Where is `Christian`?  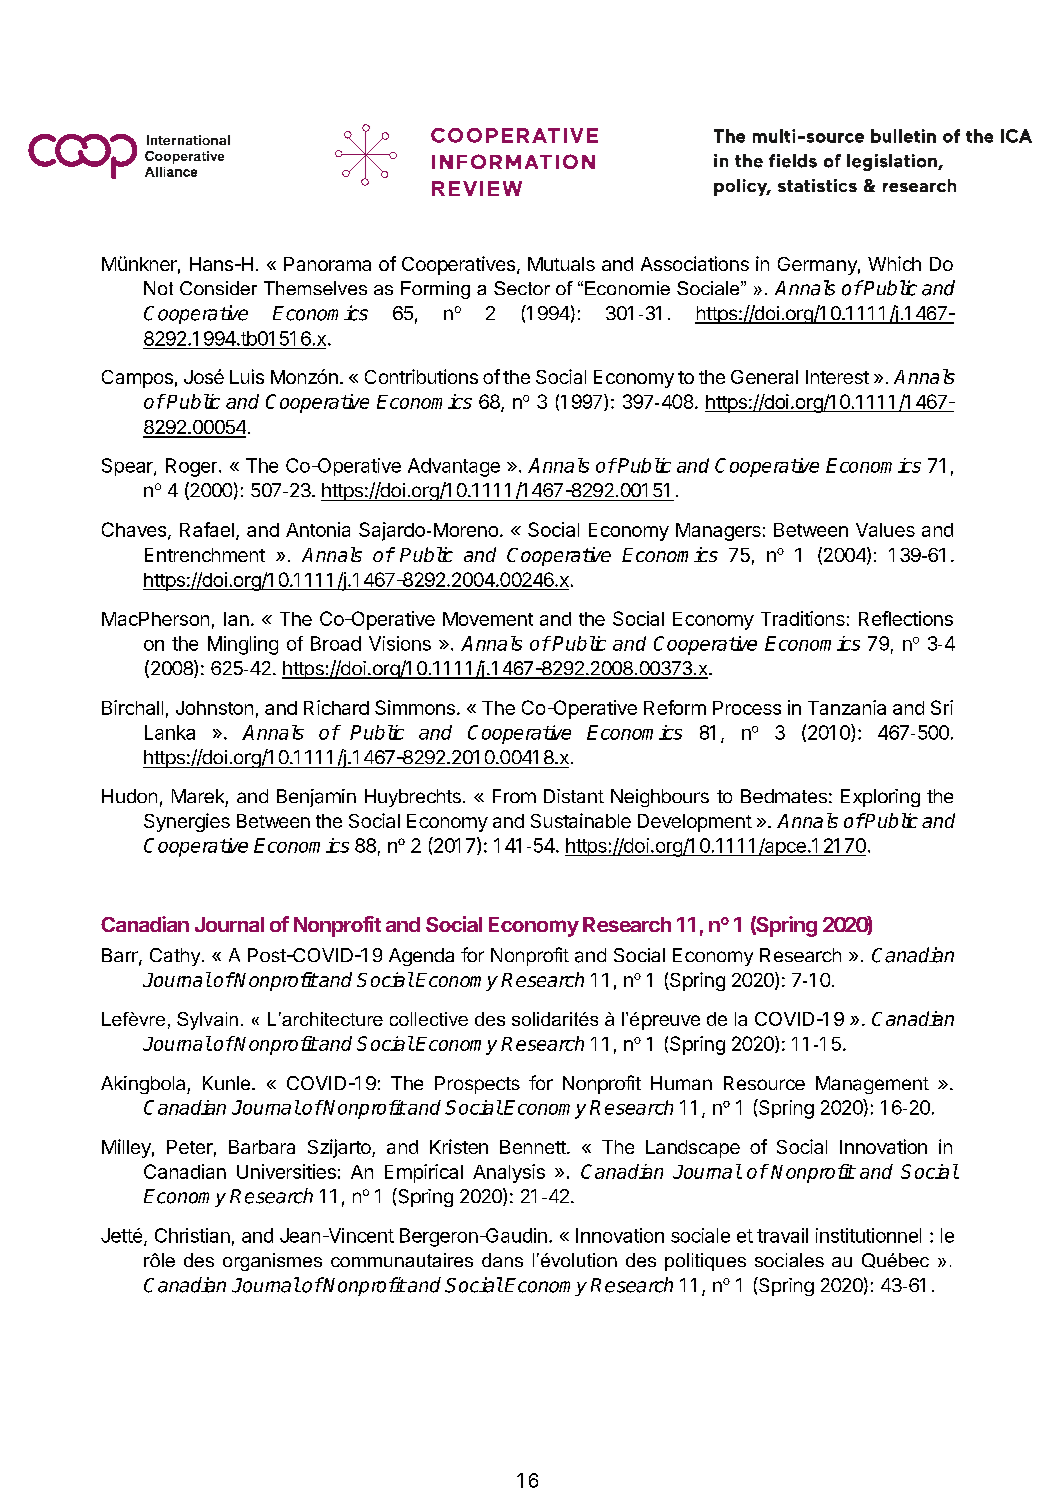
Christian is located at coordinates (192, 1235).
